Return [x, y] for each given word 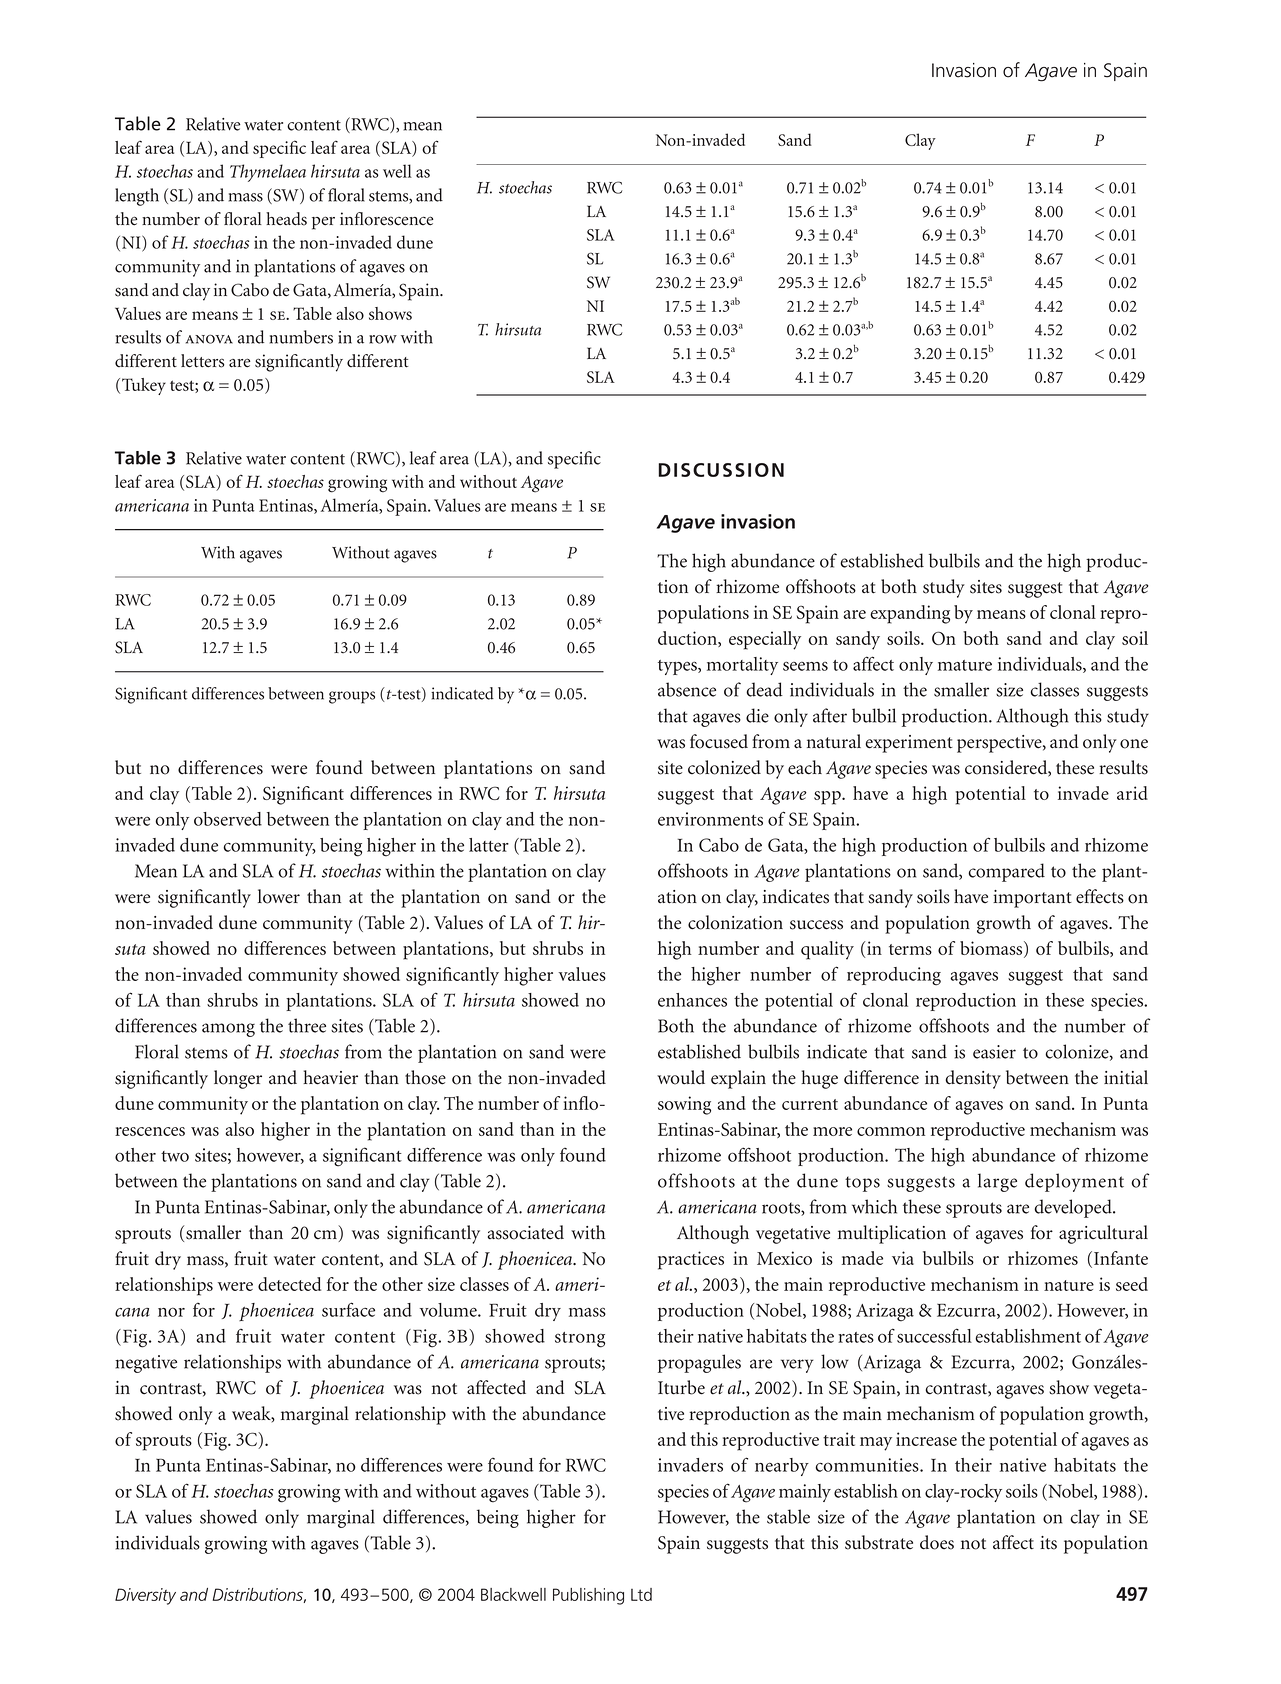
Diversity [145, 1596]
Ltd [641, 1594]
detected [289, 1284]
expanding [910, 614]
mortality [742, 666]
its [1048, 1543]
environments [710, 819]
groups [352, 697]
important [1032, 899]
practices [691, 1260]
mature [965, 665]
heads [286, 219]
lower [279, 896]
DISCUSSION [721, 470]
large [997, 1182]
